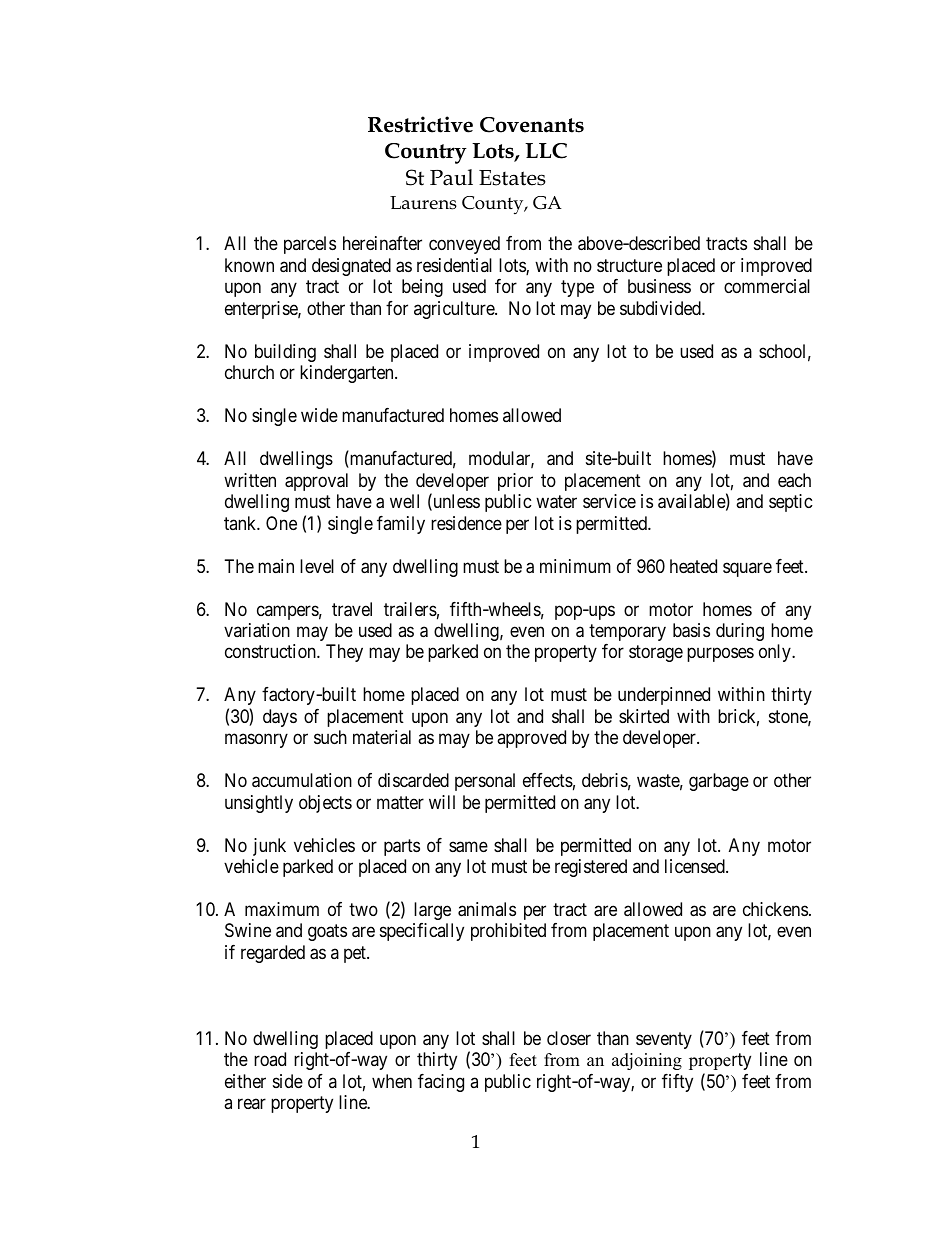 This image has height=1233, width=952. What do you see at coordinates (455, 310) in the image?
I see `agriculture` at bounding box center [455, 310].
